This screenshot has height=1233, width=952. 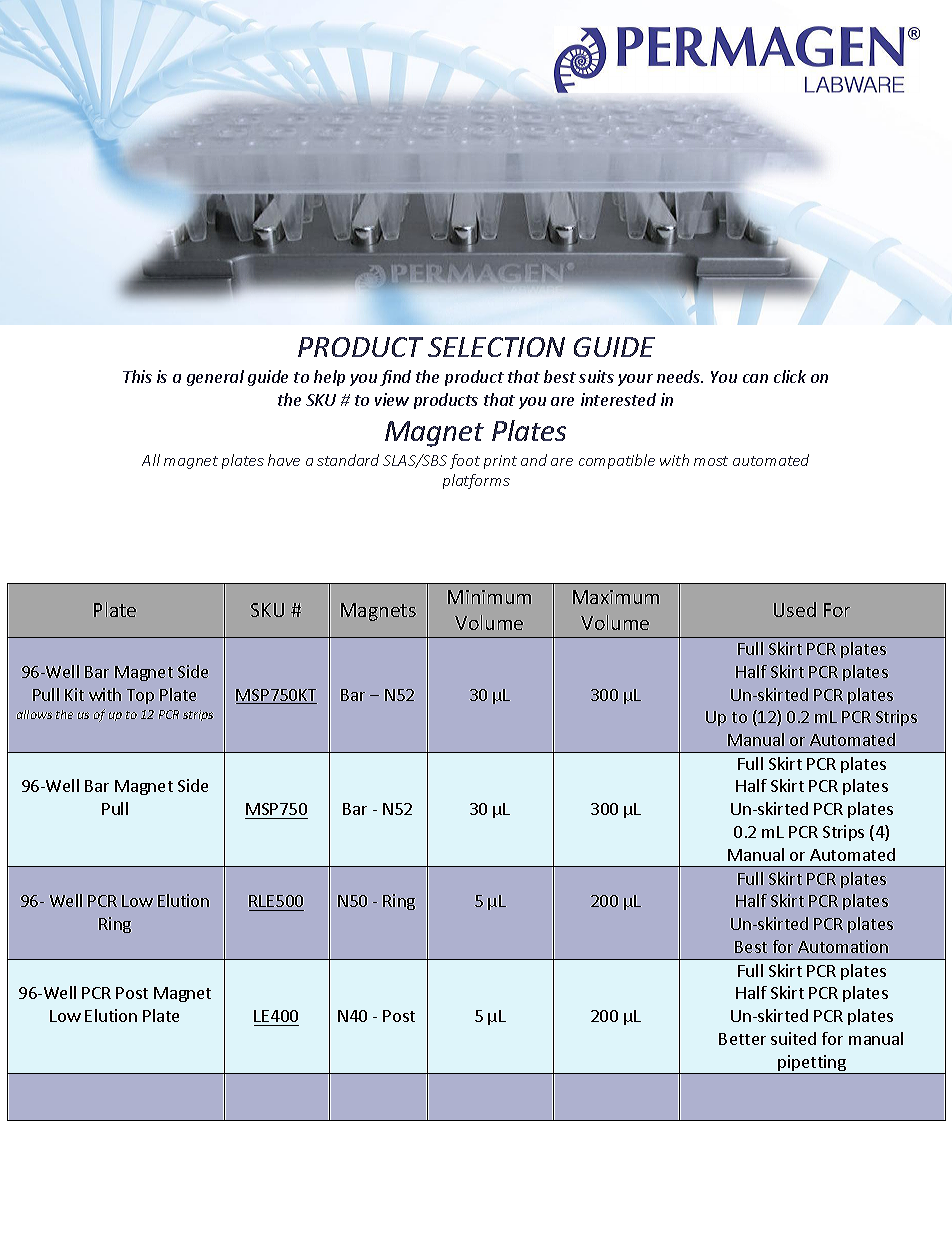 I want to click on can, so click(x=755, y=378).
